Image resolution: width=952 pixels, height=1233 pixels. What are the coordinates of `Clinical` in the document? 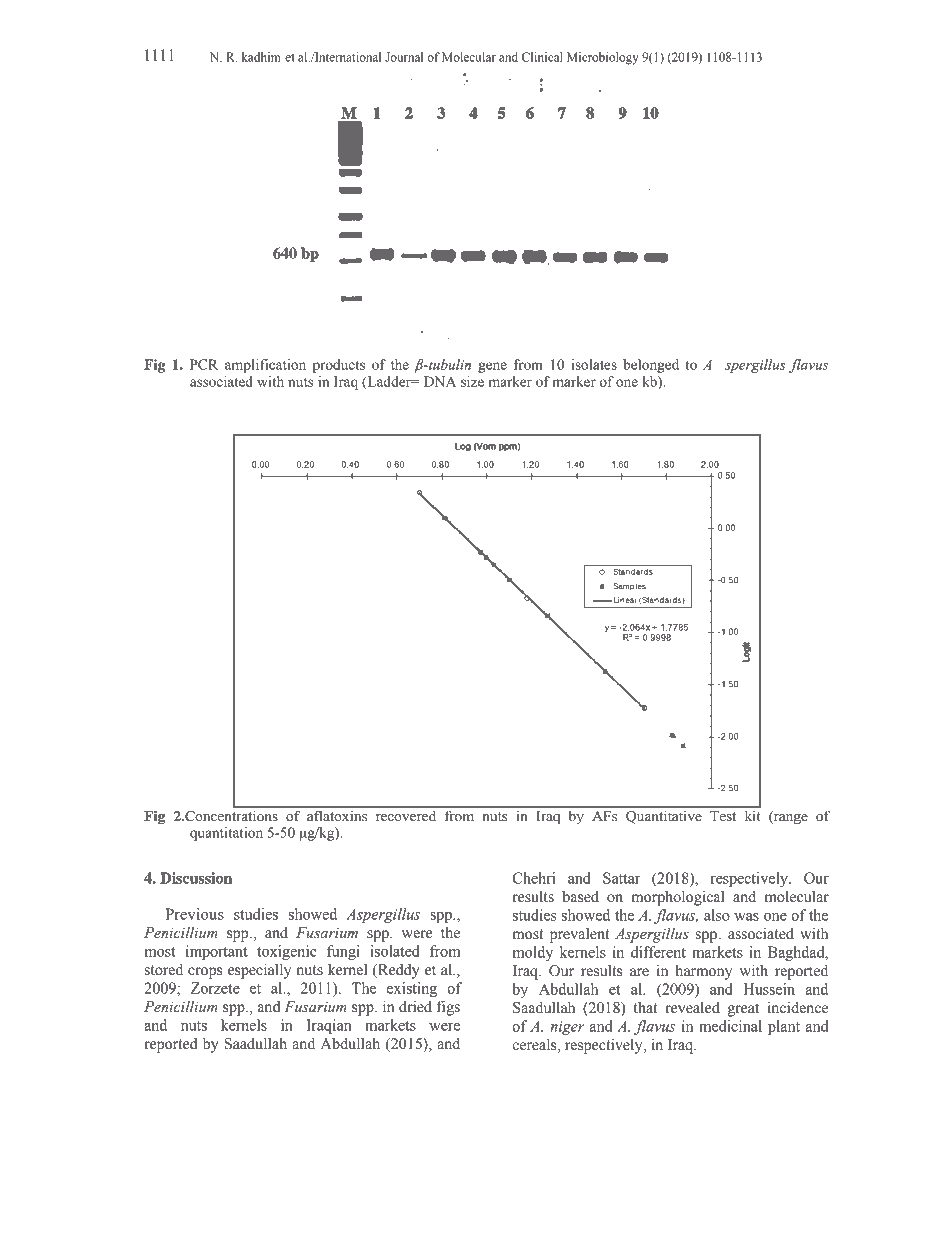 It's located at (542, 57).
